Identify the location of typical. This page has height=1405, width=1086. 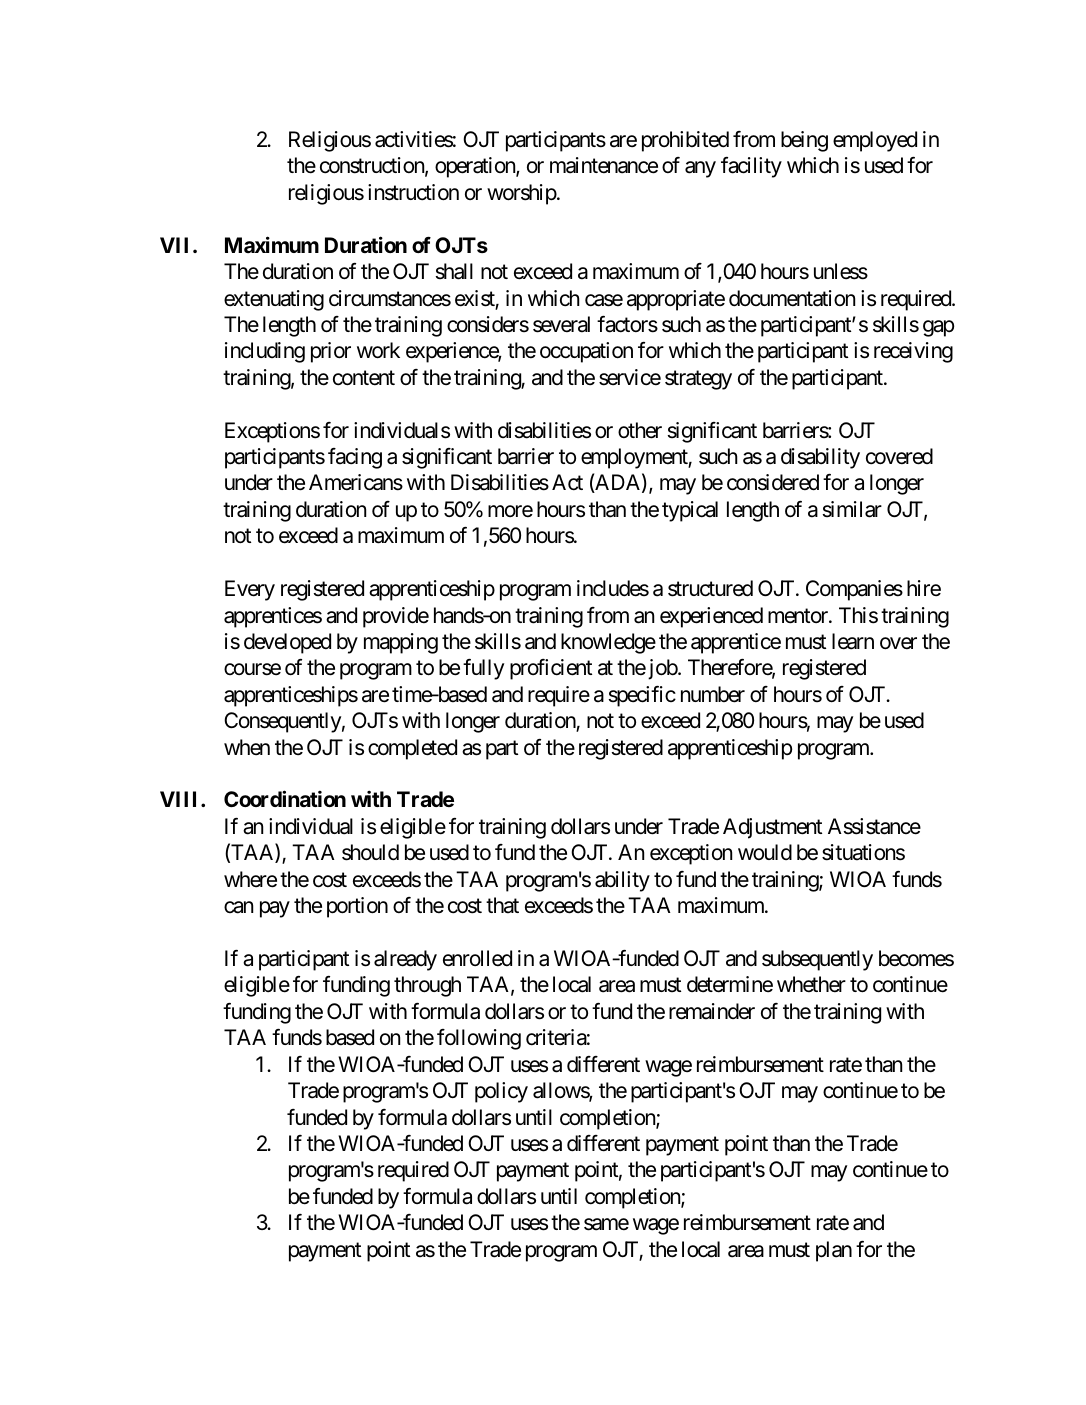
(690, 511).
